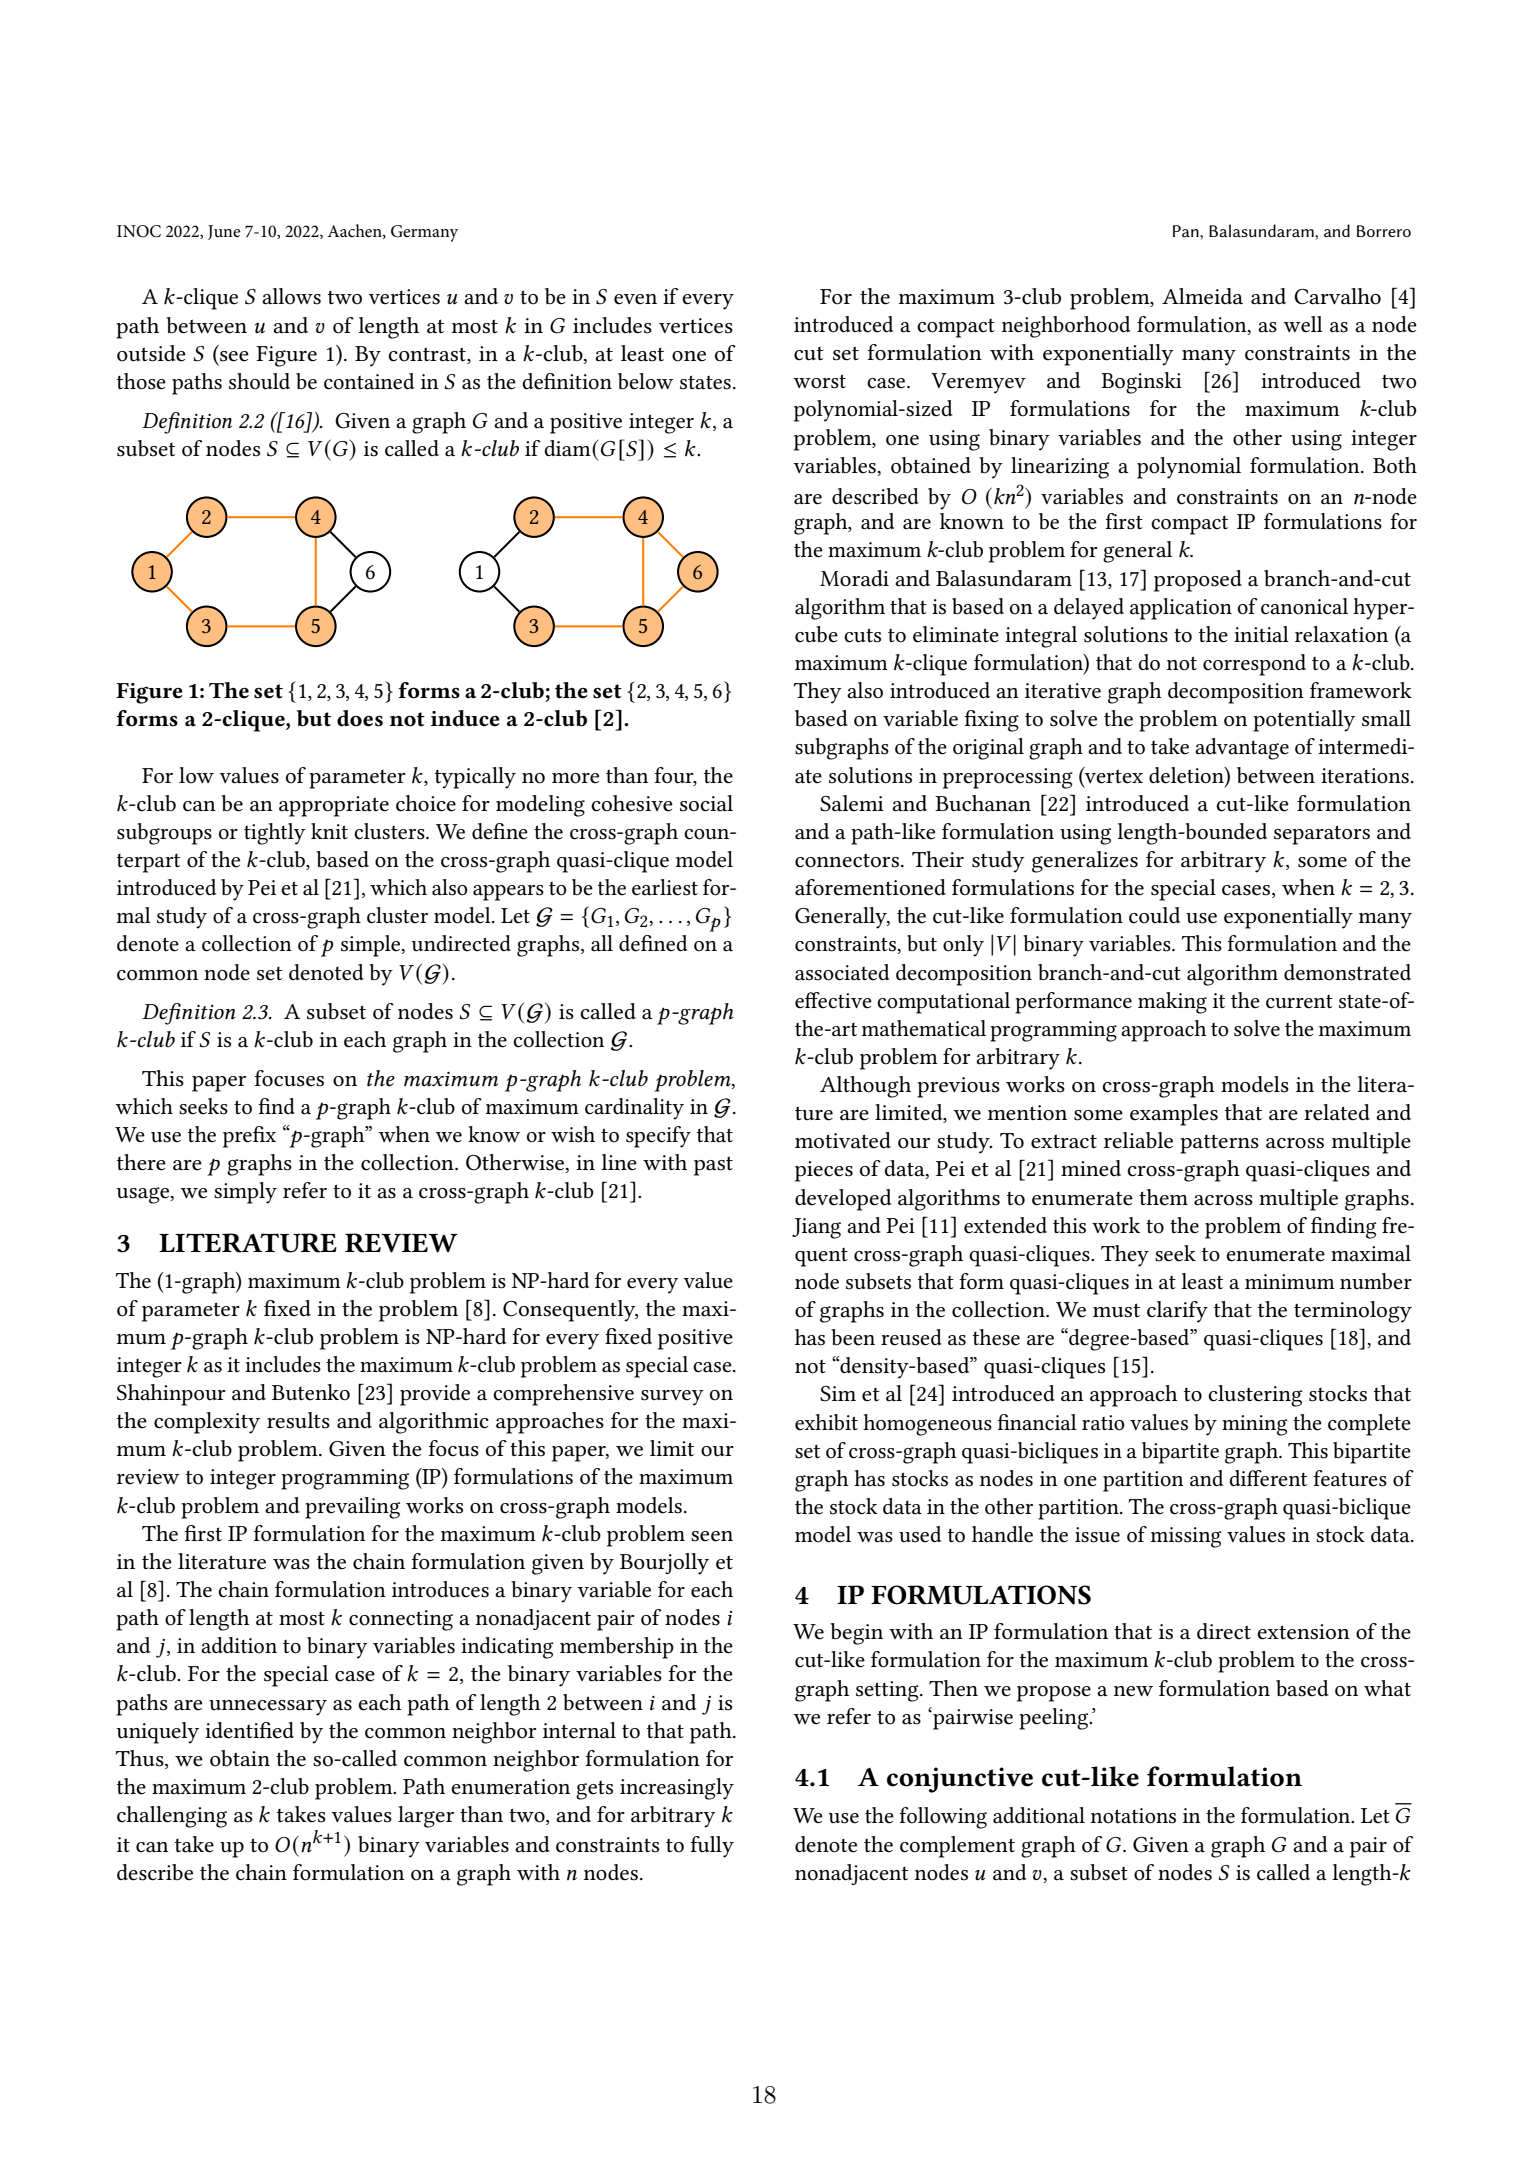  I want to click on even, so click(635, 299).
